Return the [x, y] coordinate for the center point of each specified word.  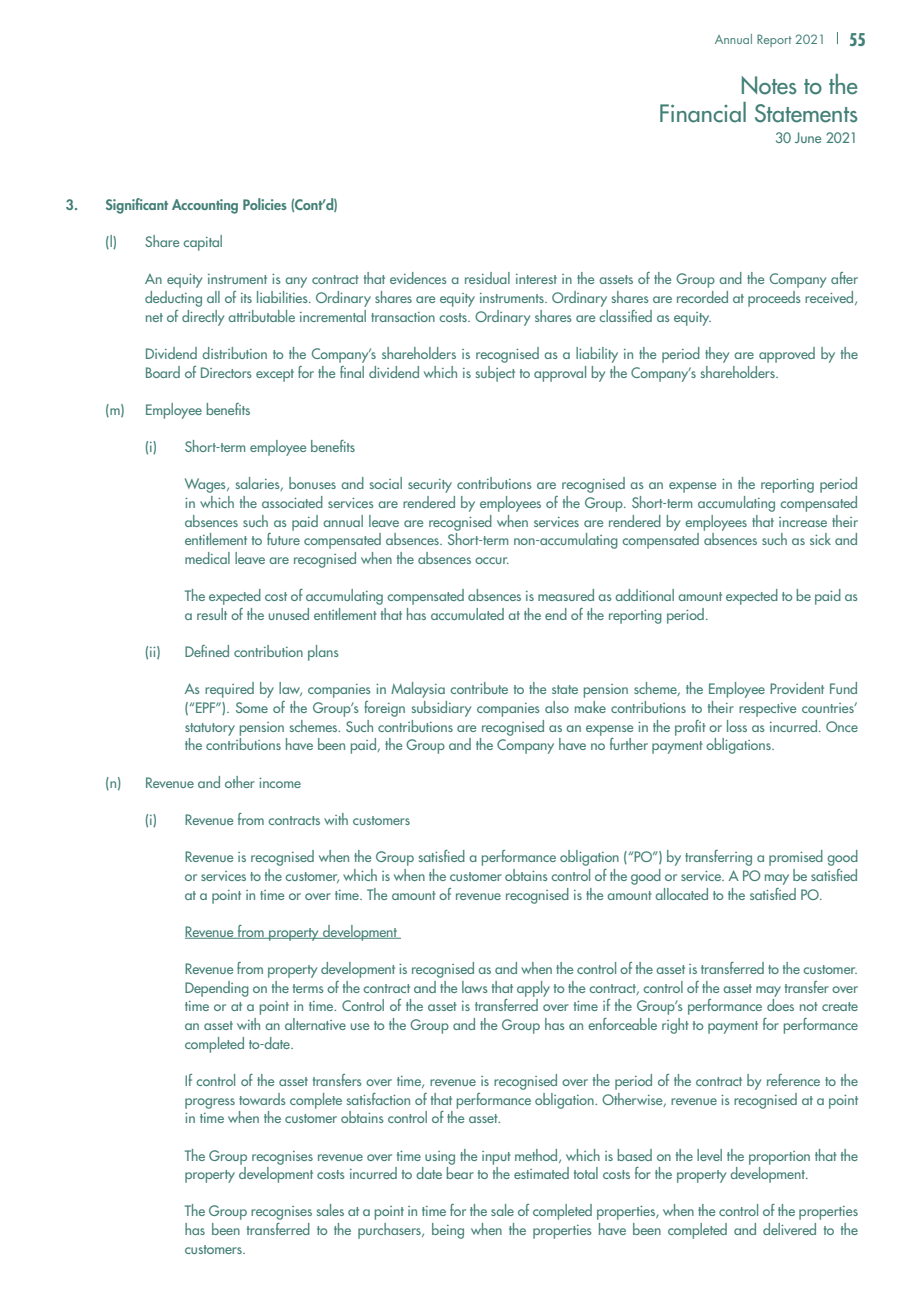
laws [475, 987]
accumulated [467, 614]
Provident [797, 688]
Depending [217, 989]
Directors [226, 372]
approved [787, 355]
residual [487, 278]
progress [210, 1103]
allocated [681, 894]
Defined [207, 651]
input [496, 1158]
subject [495, 374]
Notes [769, 85]
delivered [789, 1229]
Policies [265, 204]
